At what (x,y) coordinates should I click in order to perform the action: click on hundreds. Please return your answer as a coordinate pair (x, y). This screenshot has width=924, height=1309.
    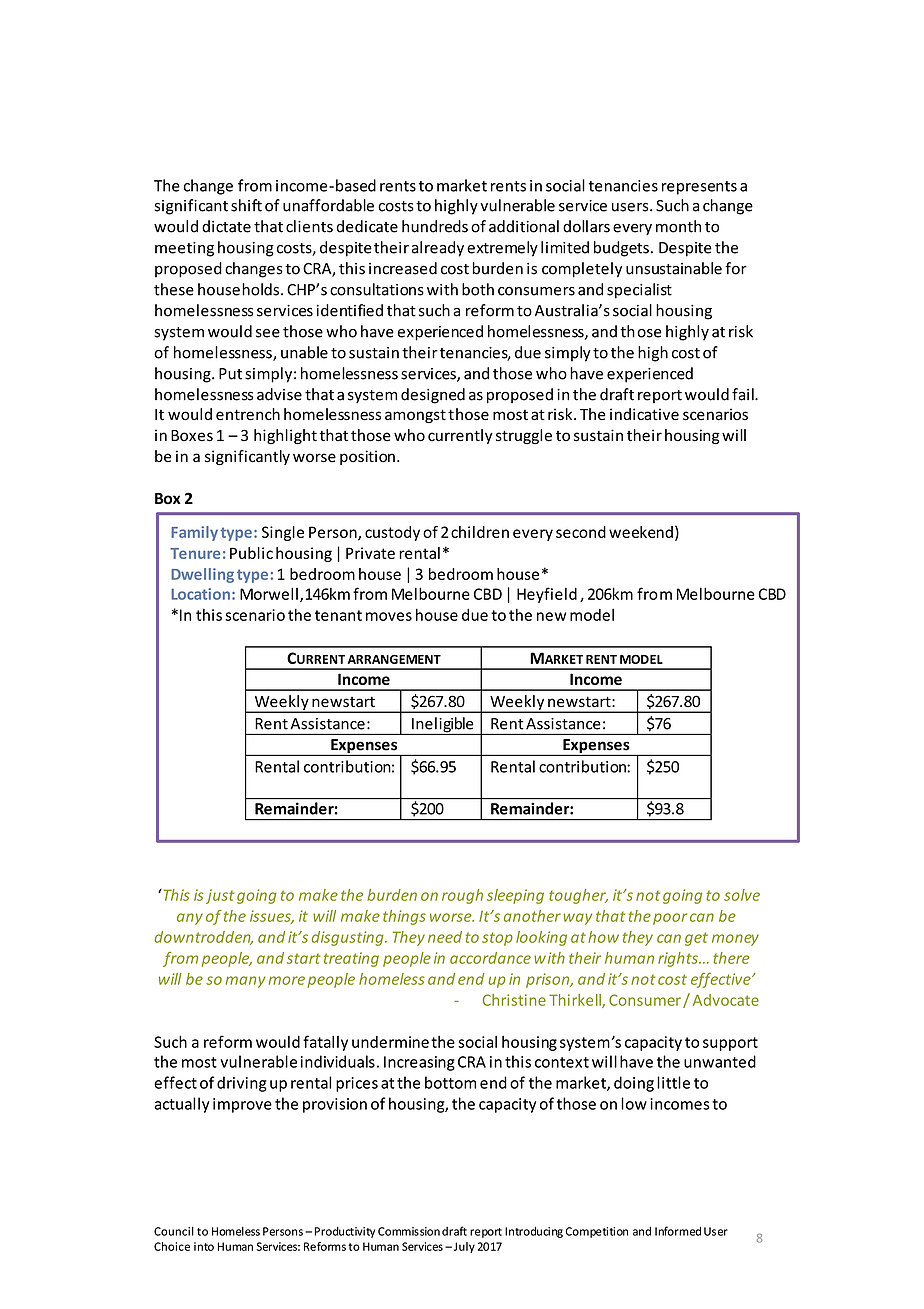
    Looking at the image, I should click on (435, 226).
